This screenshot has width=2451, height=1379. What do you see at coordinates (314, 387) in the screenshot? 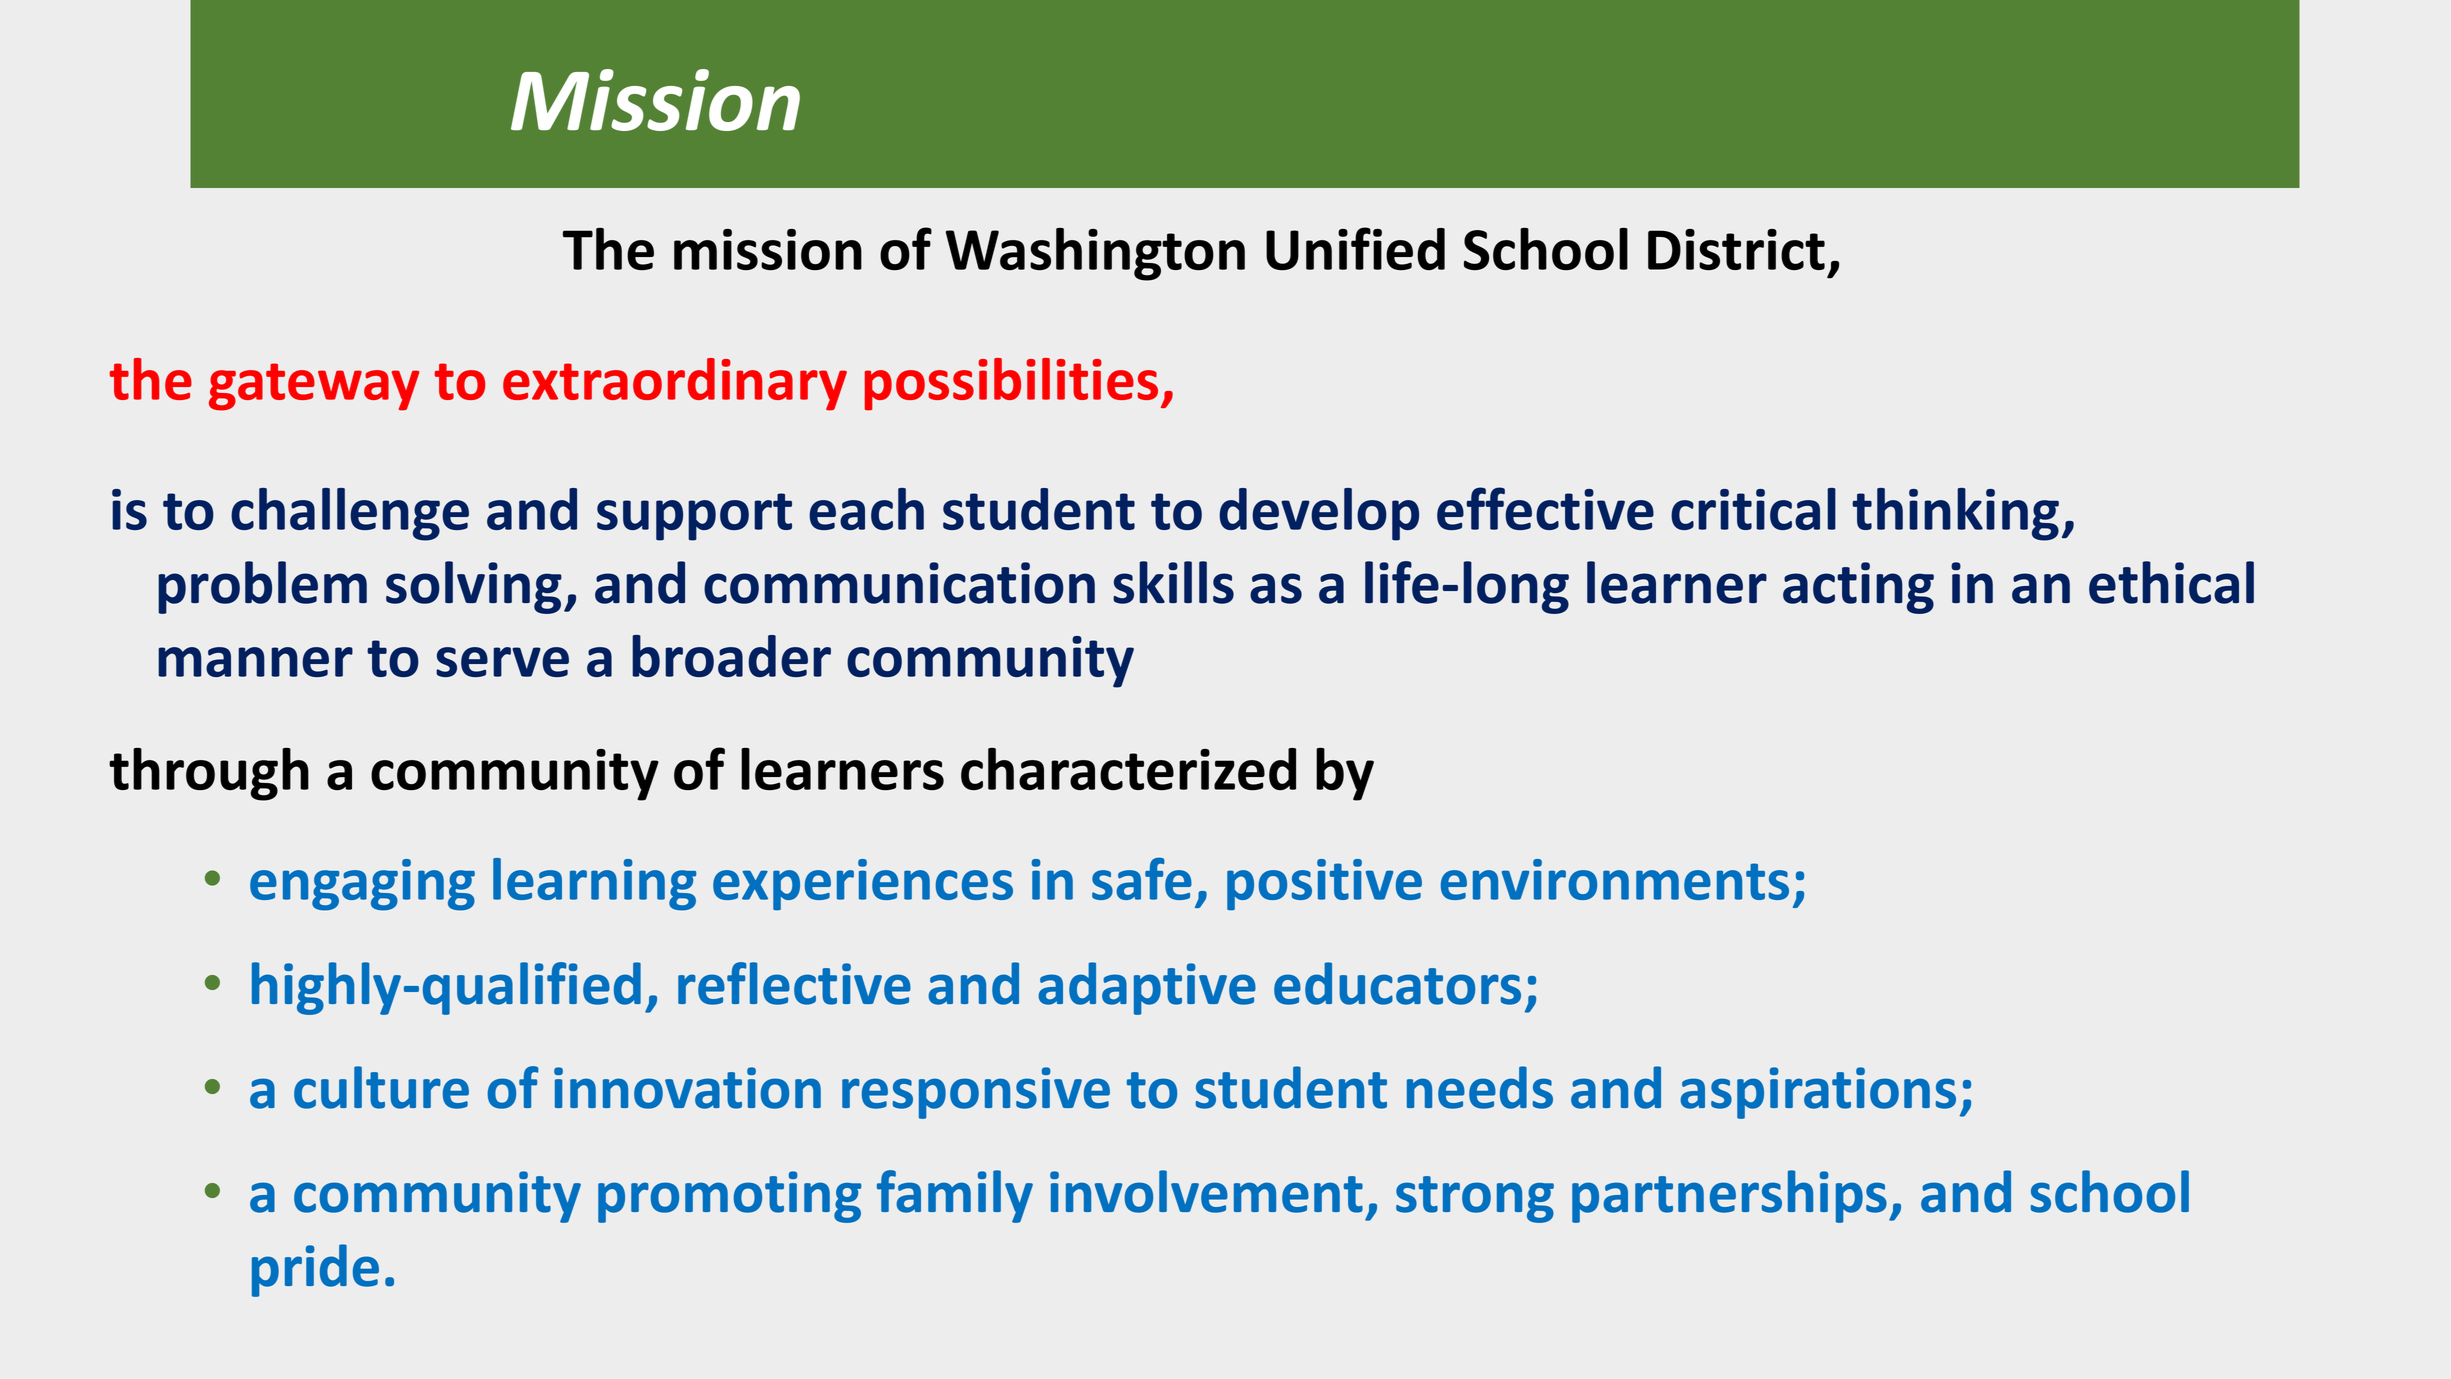
I see `gateway` at bounding box center [314, 387].
